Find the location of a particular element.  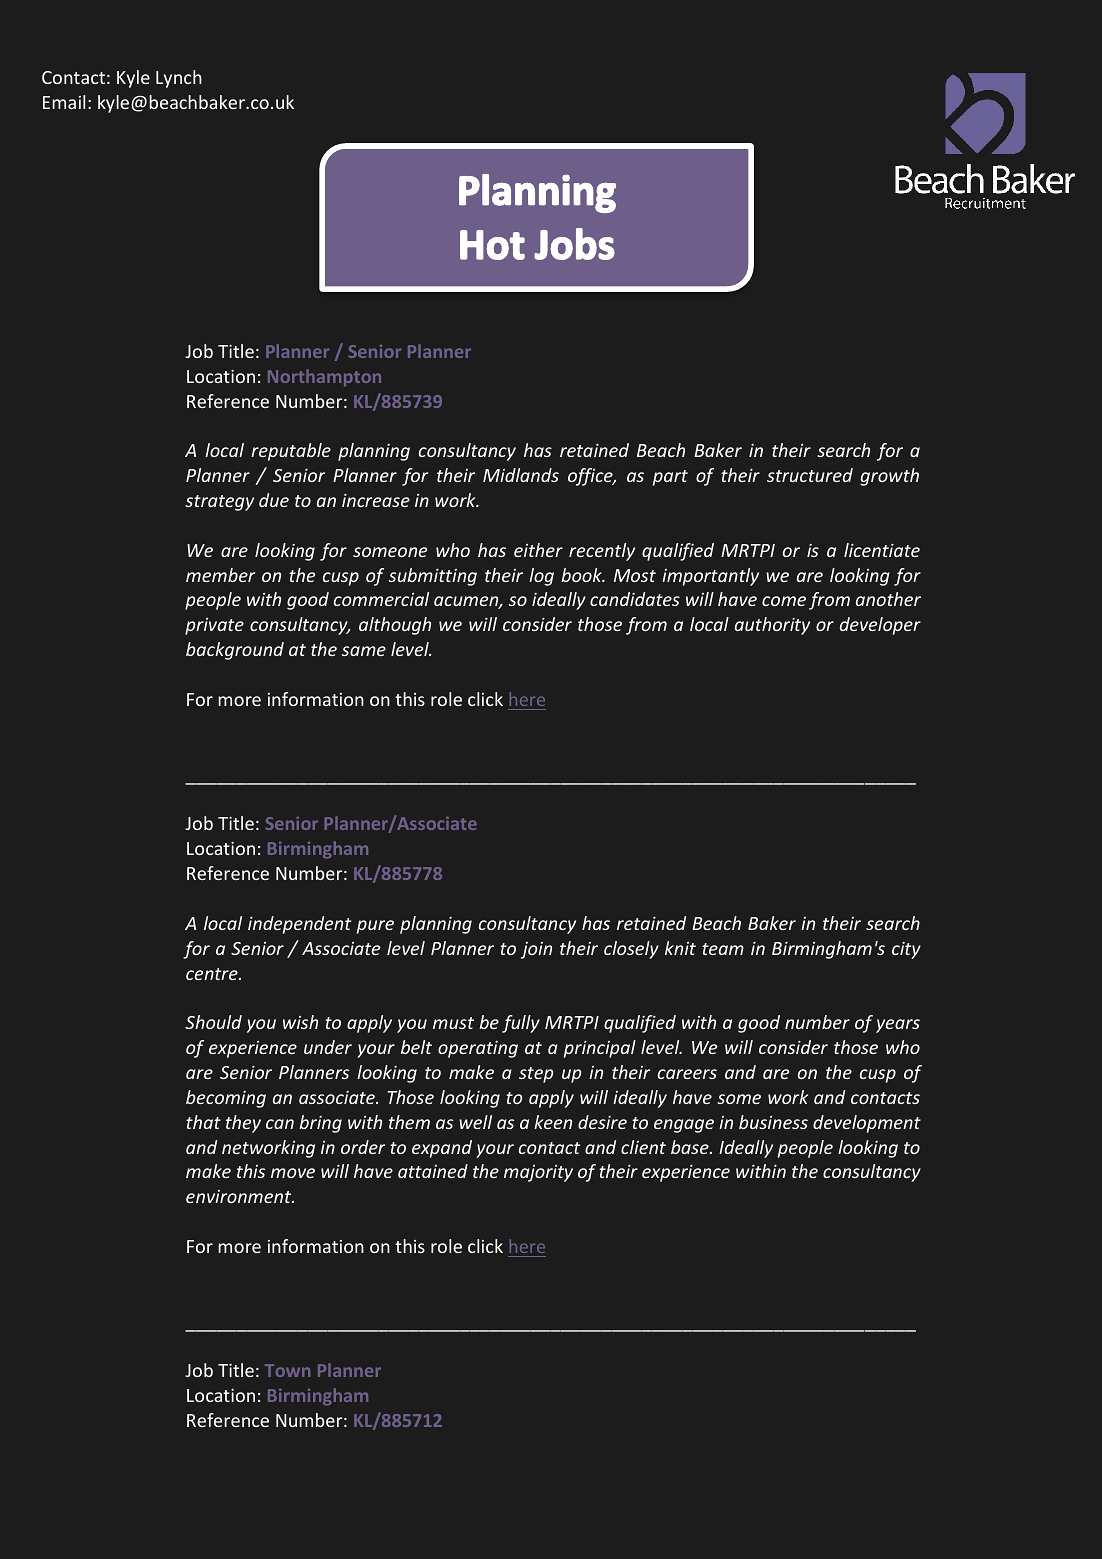

authority is located at coordinates (772, 626).
